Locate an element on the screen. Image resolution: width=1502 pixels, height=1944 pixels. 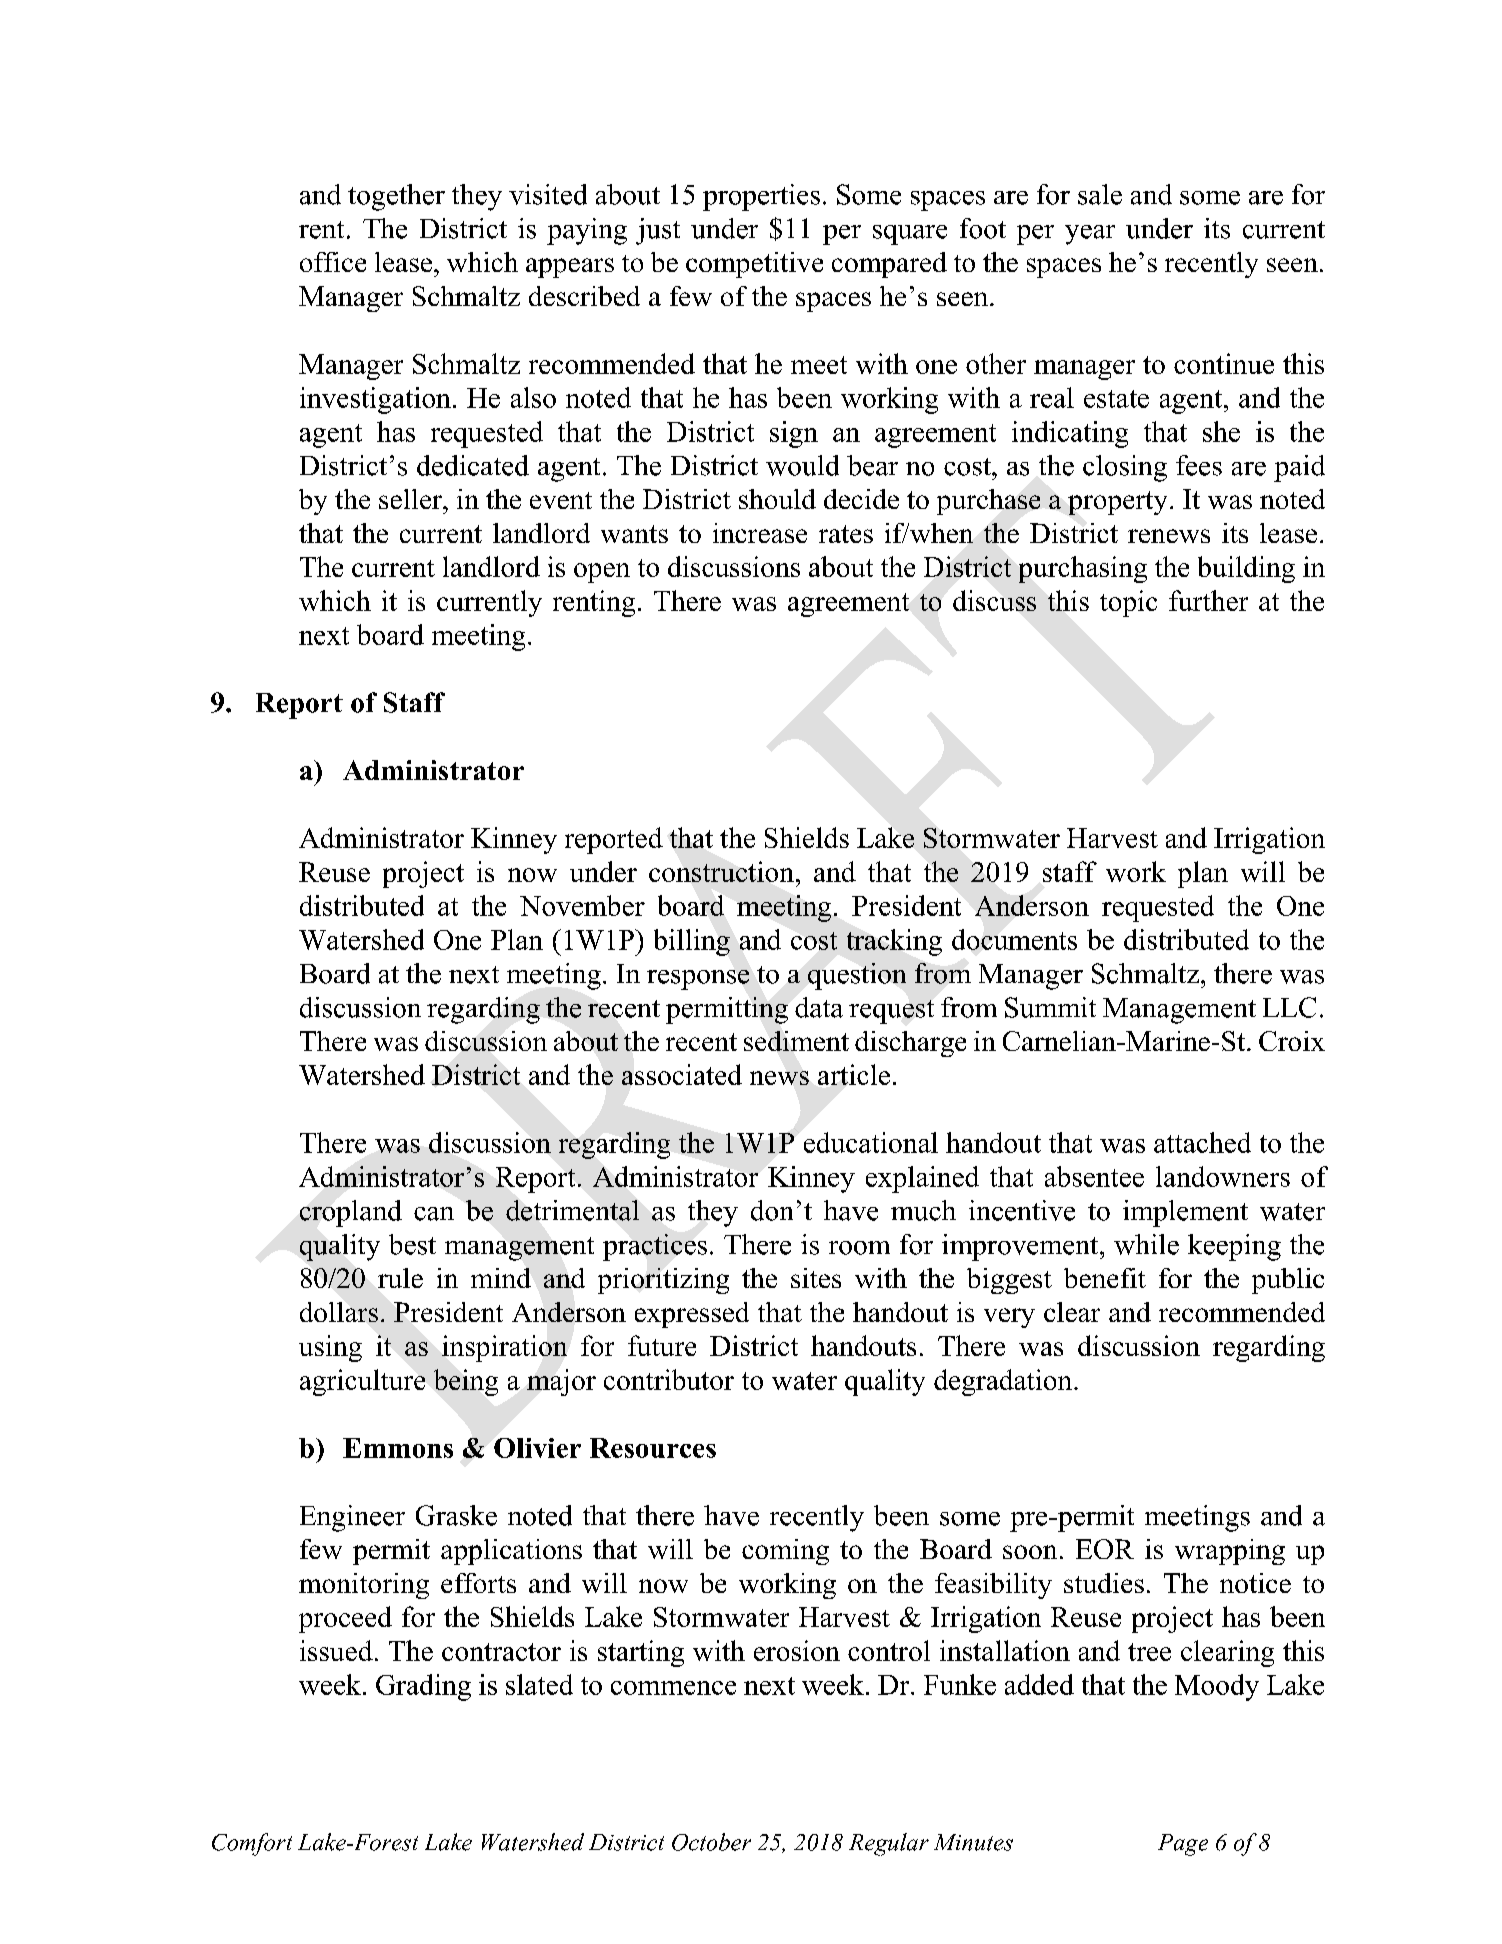
Comfort is located at coordinates (252, 1844).
